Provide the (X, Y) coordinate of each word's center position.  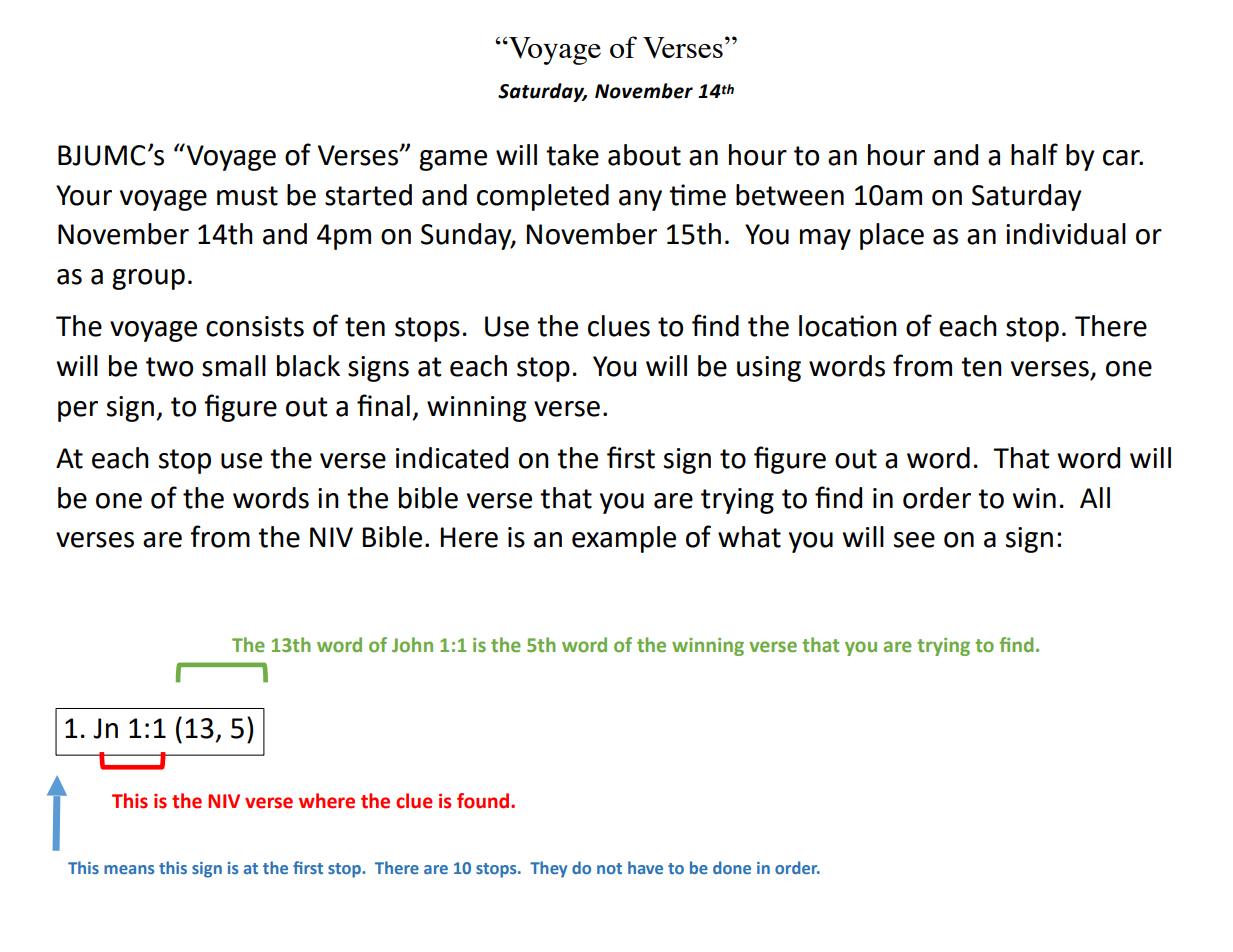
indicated (452, 458)
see (914, 540)
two (169, 367)
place (892, 236)
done (732, 867)
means (129, 869)
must (247, 196)
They (548, 869)
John (412, 645)
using (769, 369)
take (572, 155)
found (484, 801)
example (624, 539)
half (1034, 154)
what (749, 537)
